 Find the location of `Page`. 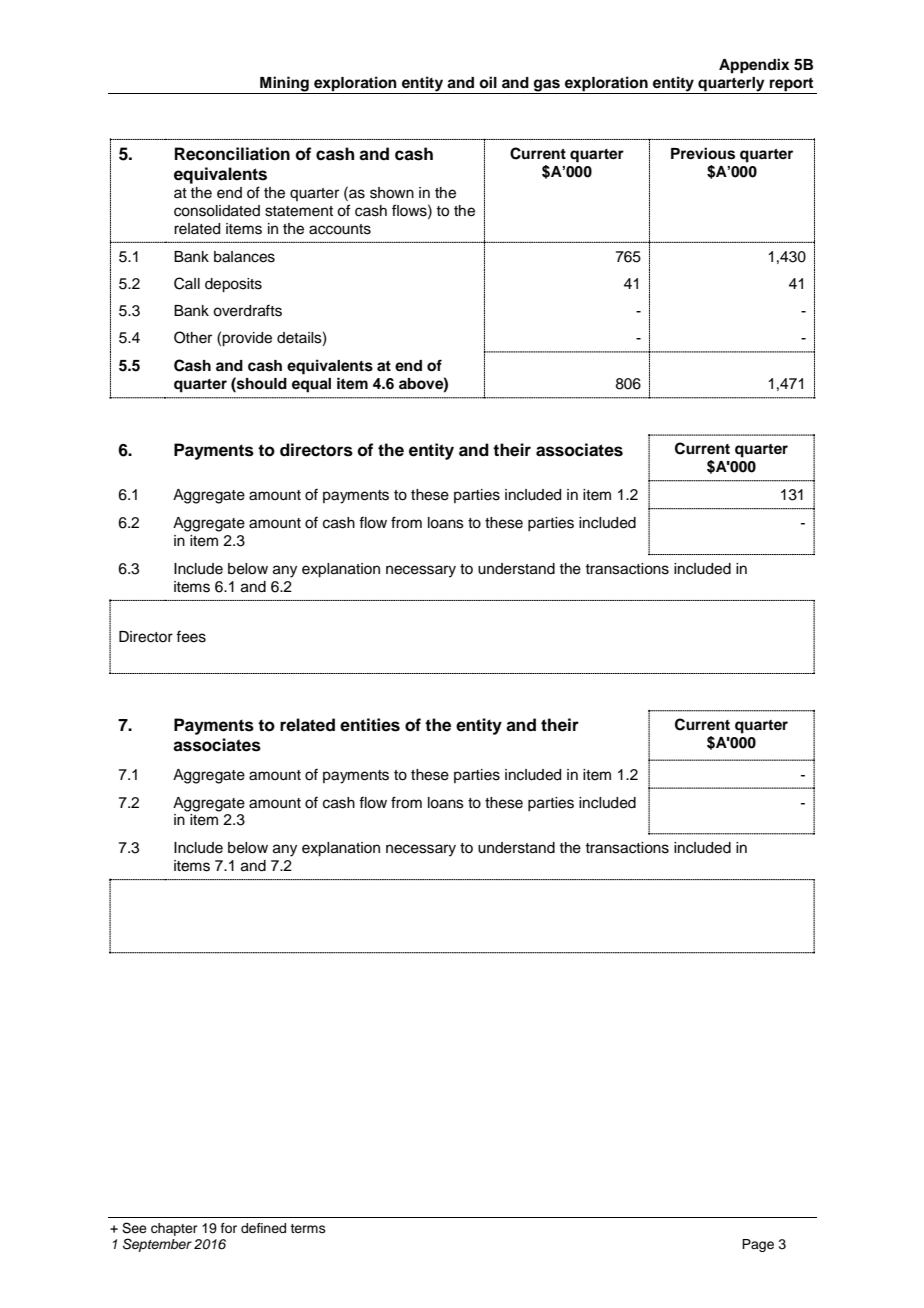

Page is located at coordinates (758, 1245).
